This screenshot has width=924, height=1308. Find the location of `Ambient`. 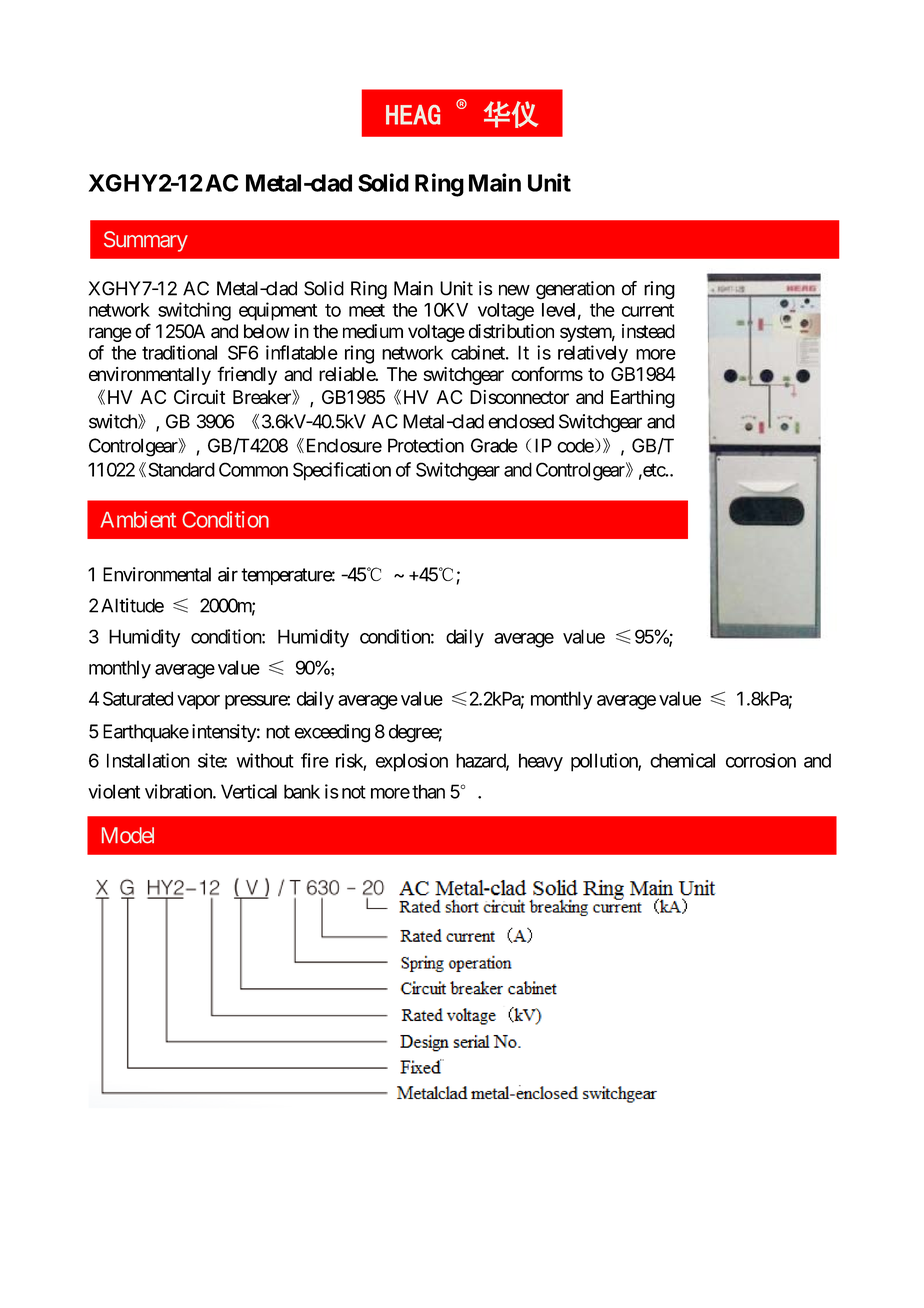

Ambient is located at coordinates (138, 519).
